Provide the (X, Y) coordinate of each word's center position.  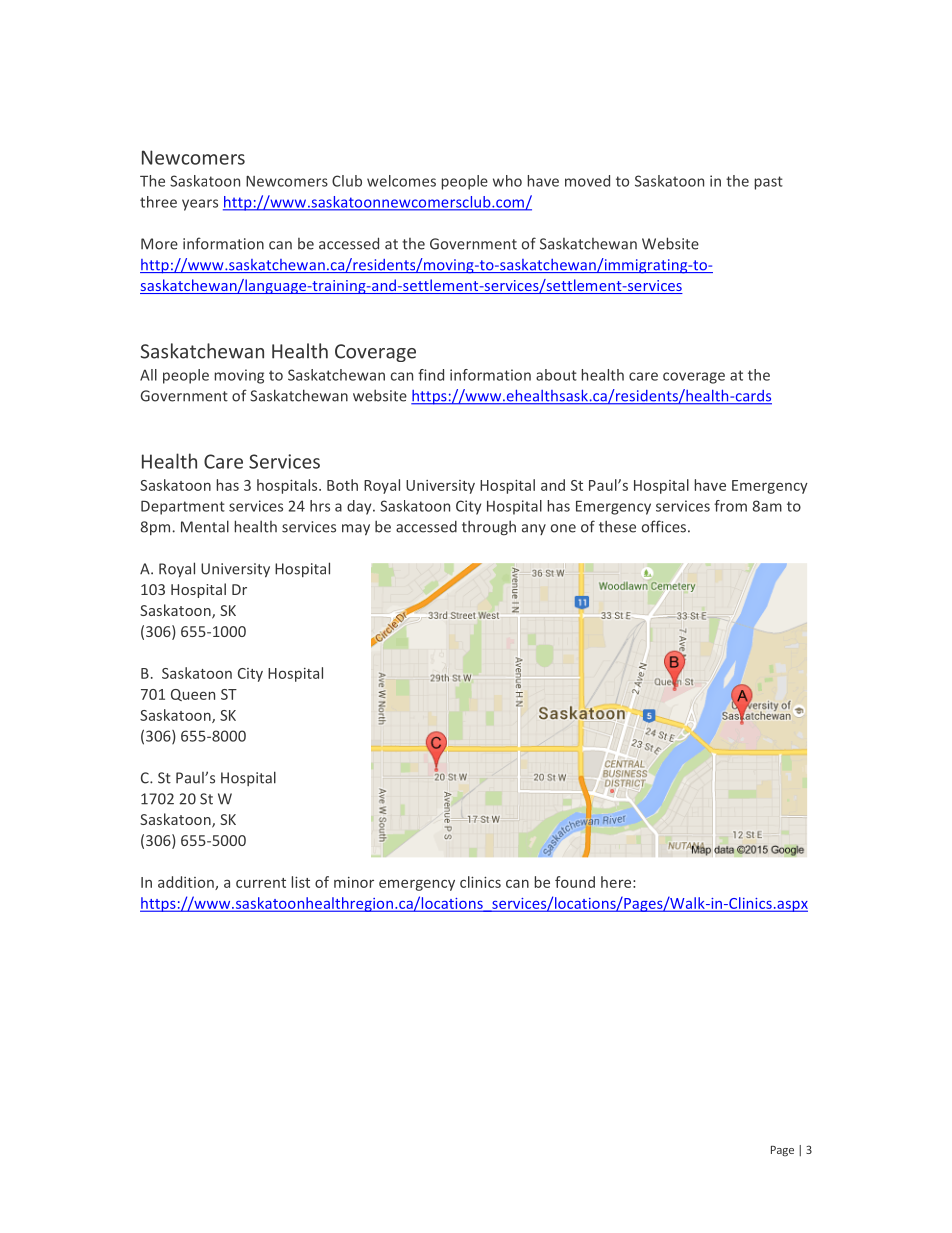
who (507, 181)
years (200, 205)
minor (354, 882)
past (769, 183)
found (575, 882)
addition (187, 883)
